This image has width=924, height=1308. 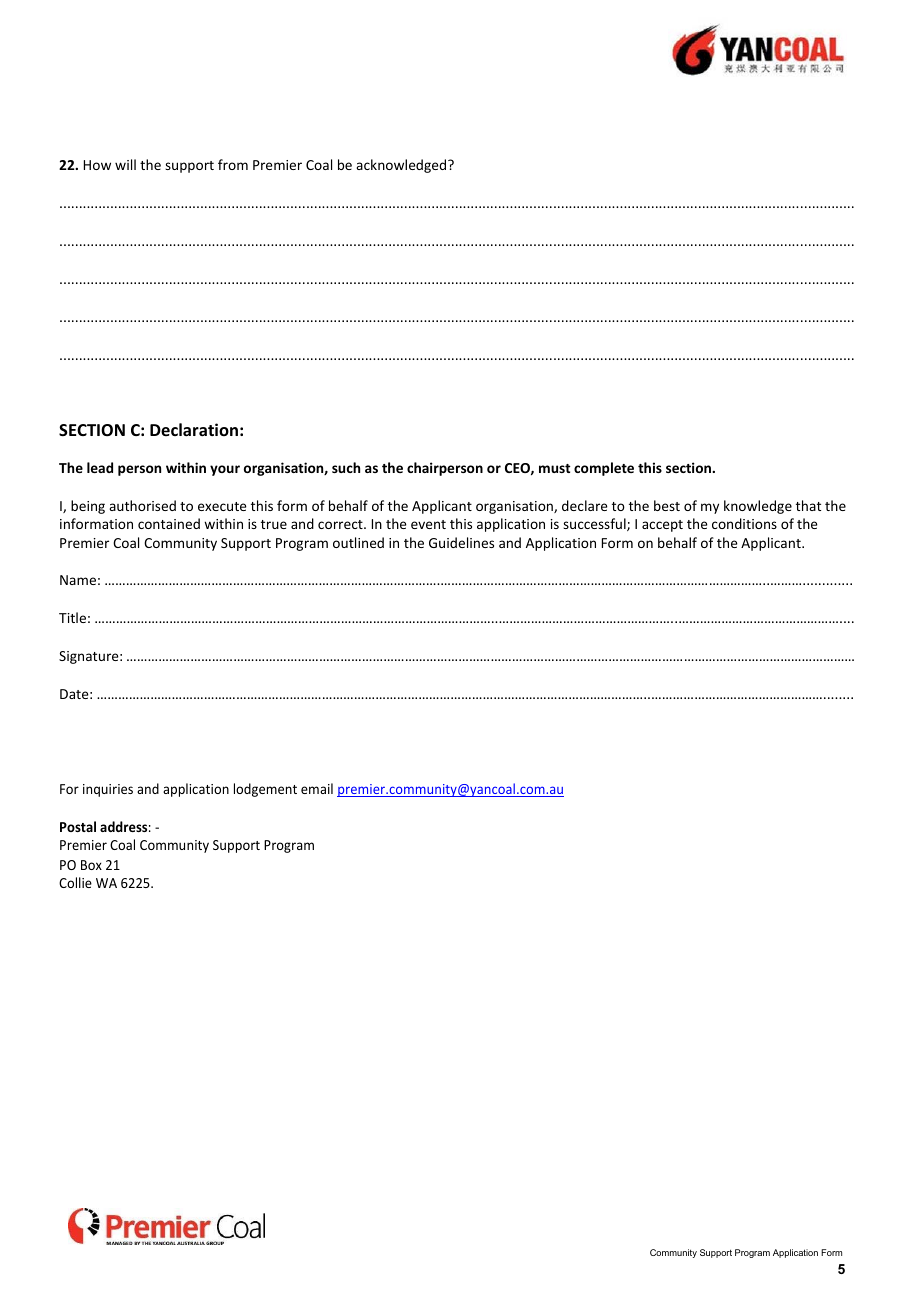 What do you see at coordinates (604, 469) in the image?
I see `complete` at bounding box center [604, 469].
